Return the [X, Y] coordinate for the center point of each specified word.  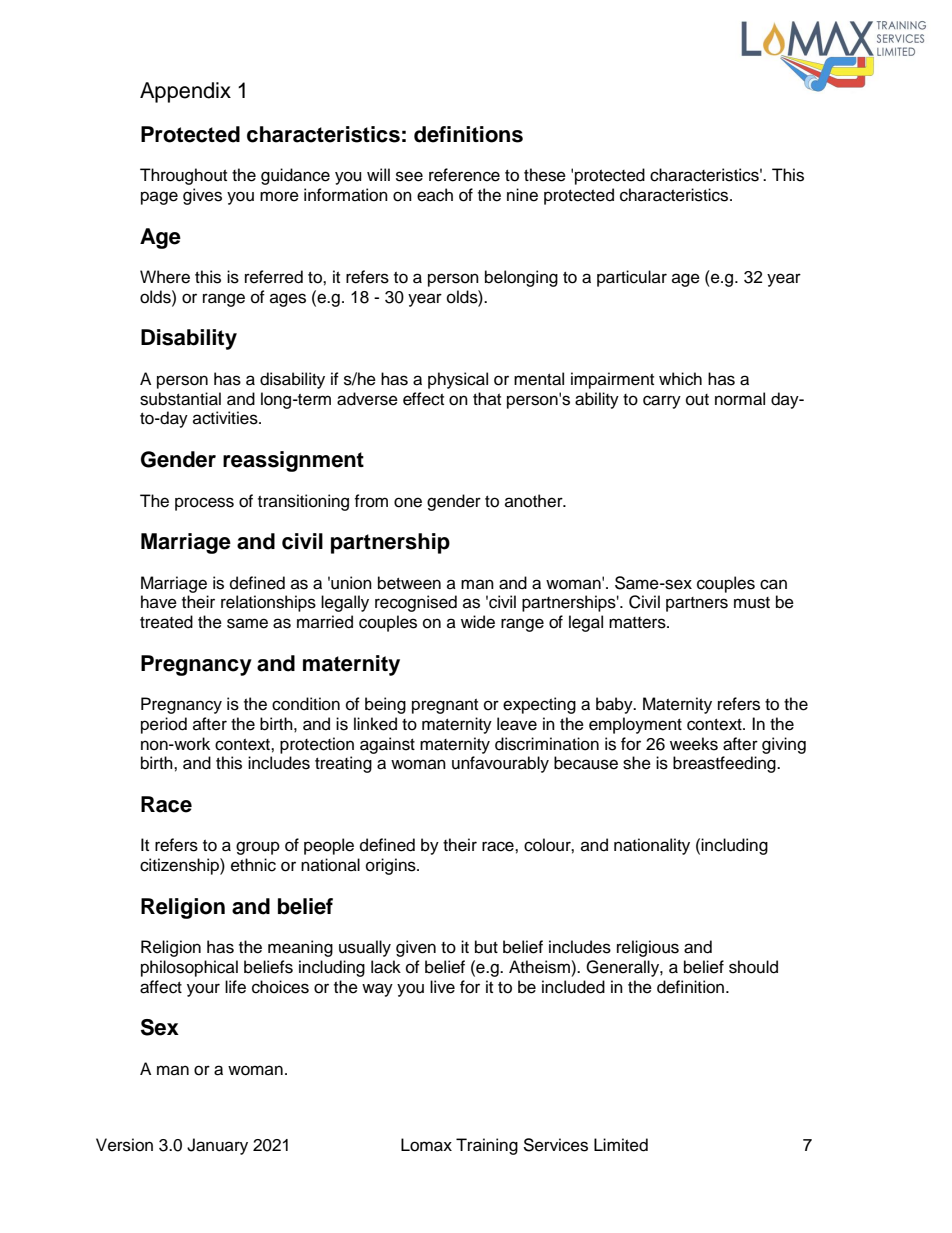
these [545, 175]
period [164, 725]
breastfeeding [725, 764]
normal [740, 399]
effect [423, 399]
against [387, 745]
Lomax [426, 1145]
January [217, 1146]
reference [464, 175]
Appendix [185, 92]
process [204, 504]
